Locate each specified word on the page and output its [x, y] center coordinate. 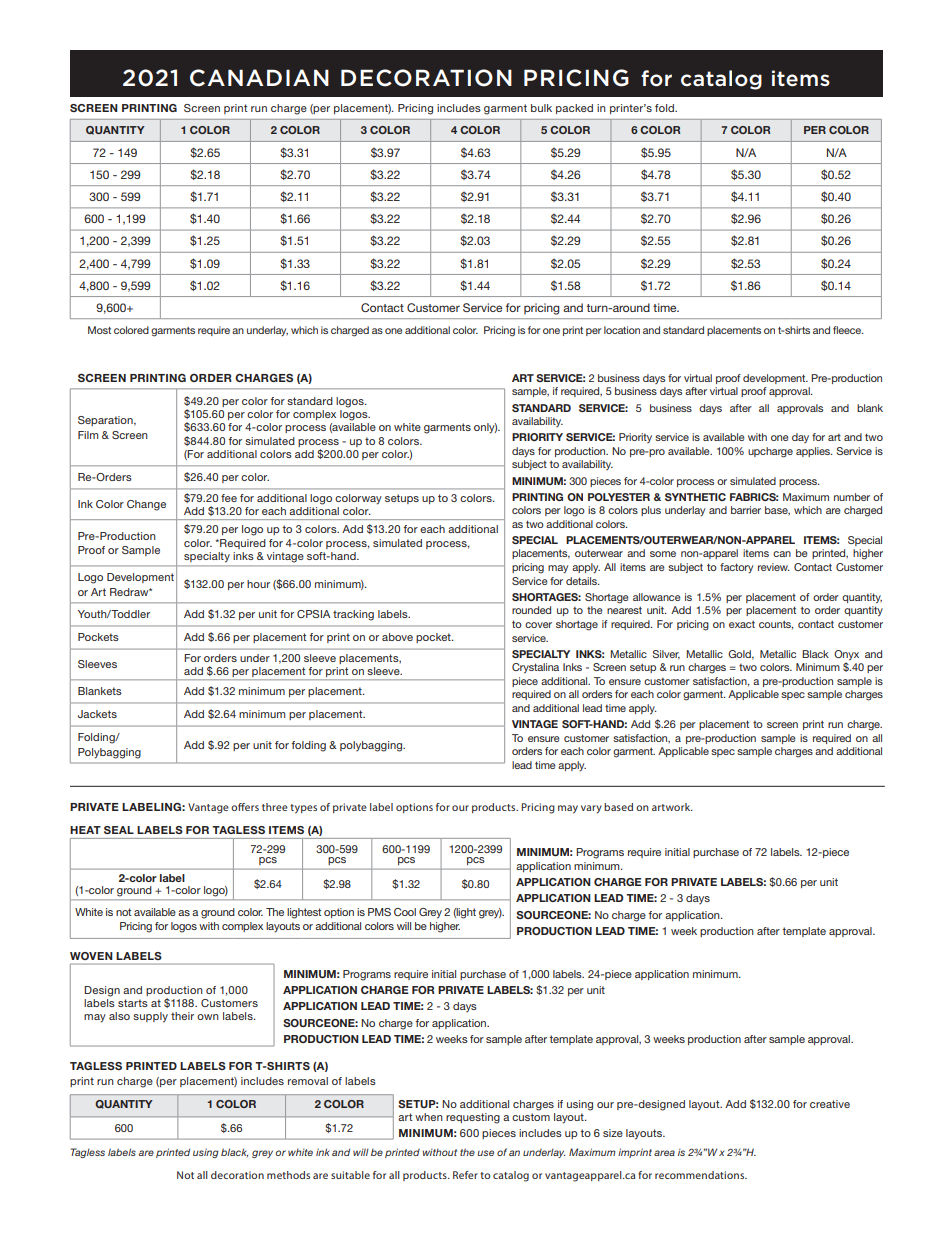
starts [133, 1003]
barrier [746, 510]
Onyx [846, 655]
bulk [541, 108]
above [397, 637]
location [622, 330]
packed [574, 109]
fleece [848, 330]
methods [288, 1175]
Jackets [97, 714]
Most [99, 330]
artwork [672, 807]
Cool [405, 912]
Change [146, 505]
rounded [531, 610]
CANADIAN [259, 78]
